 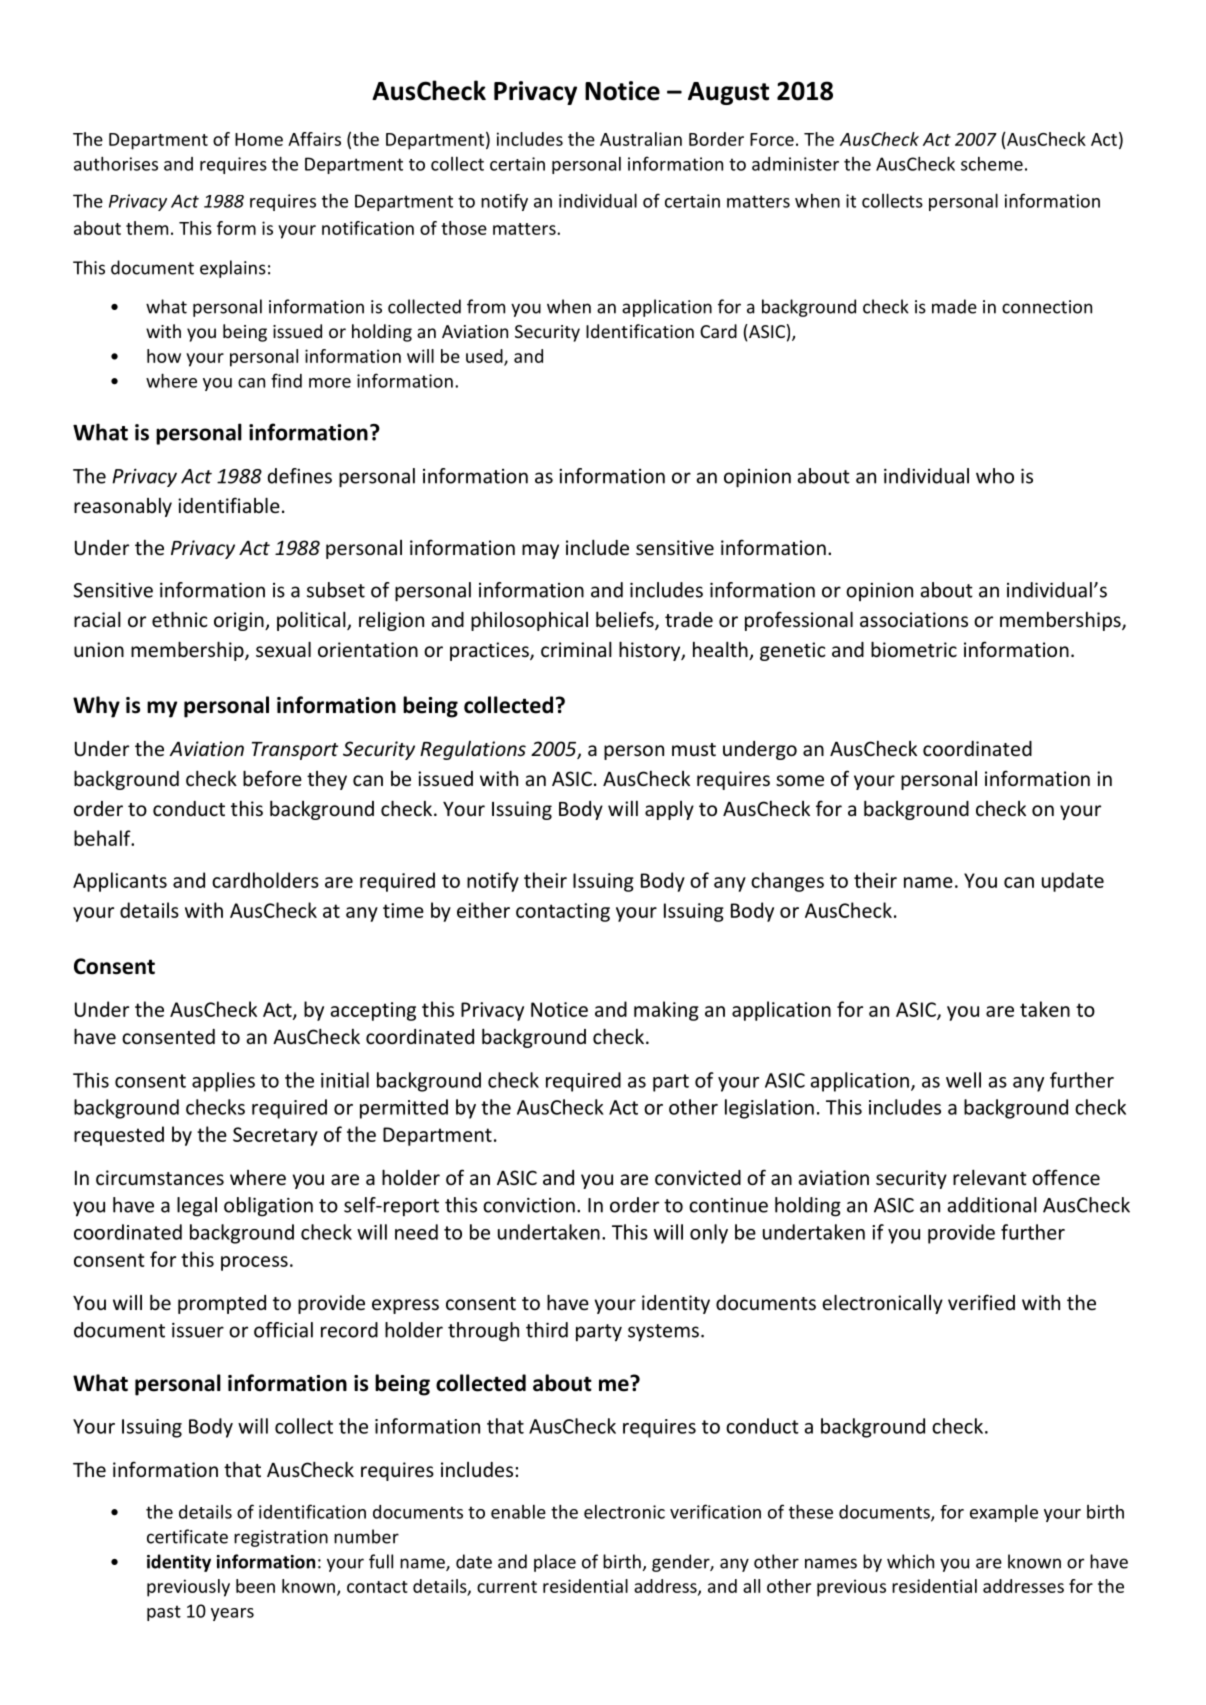 What do you see at coordinates (666, 1011) in the document?
I see `making` at bounding box center [666, 1011].
